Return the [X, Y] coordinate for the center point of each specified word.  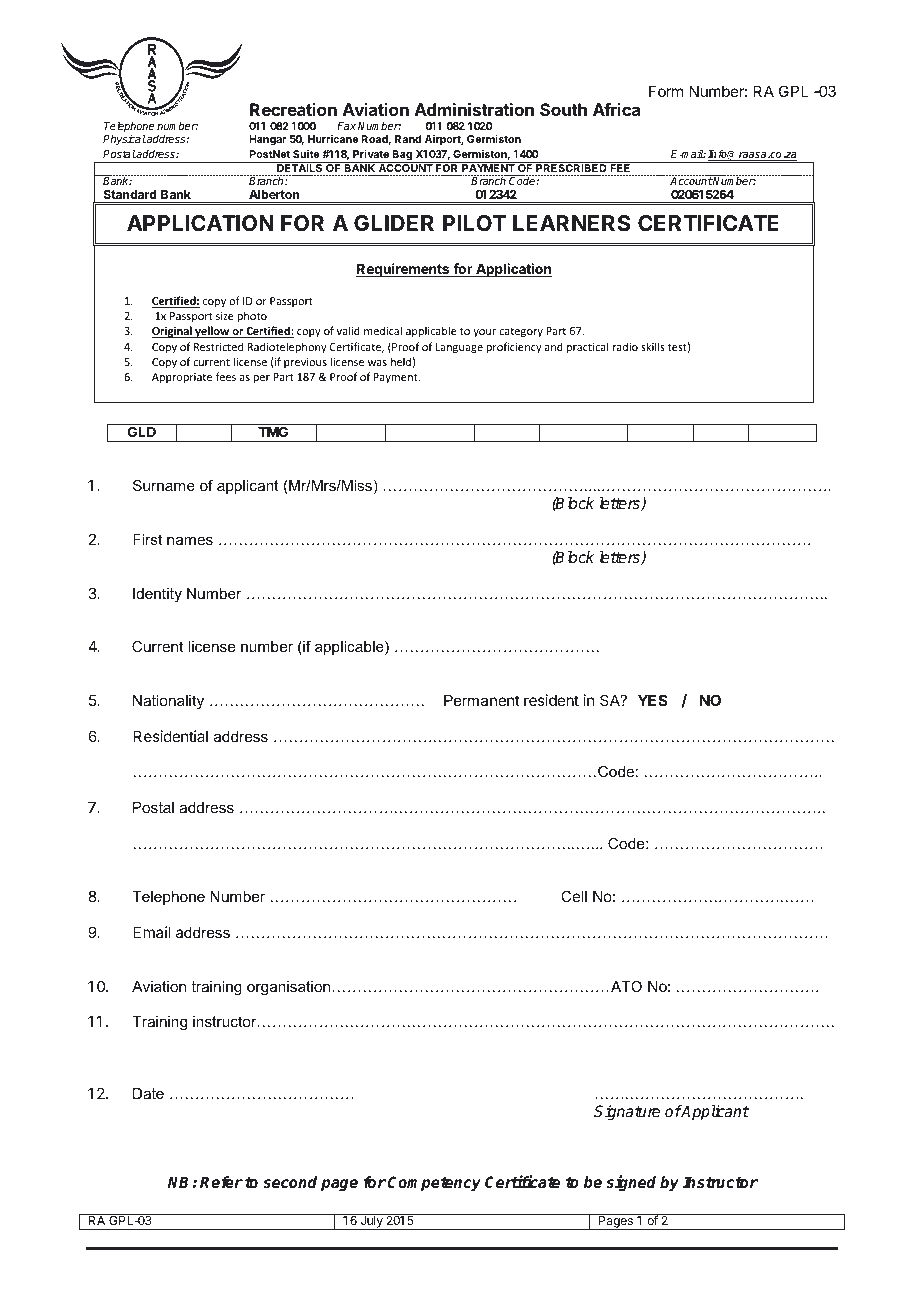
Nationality [168, 702]
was [377, 363]
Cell [574, 896]
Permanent [482, 700]
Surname [164, 485]
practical [587, 347]
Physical [124, 140]
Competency [434, 1184]
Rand [408, 139]
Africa [616, 109]
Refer [221, 1182]
